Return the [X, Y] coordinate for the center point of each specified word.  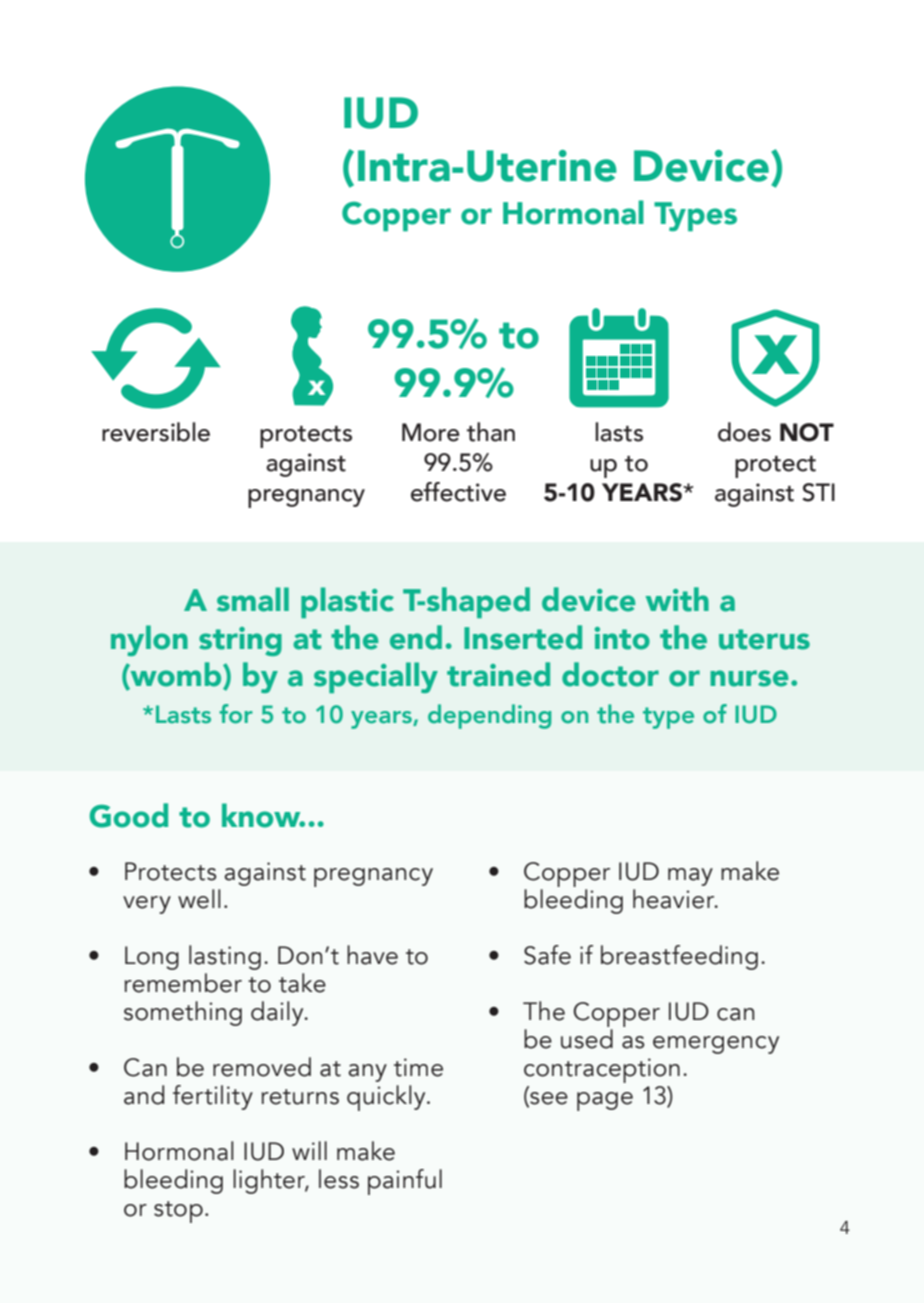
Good [129, 815]
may [690, 877]
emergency [716, 1045]
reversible [156, 432]
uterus [764, 639]
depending [489, 716]
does [744, 432]
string [240, 641]
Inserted [523, 637]
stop [178, 1212]
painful [405, 1182]
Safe [547, 955]
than [491, 432]
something [183, 1013]
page [605, 1101]
